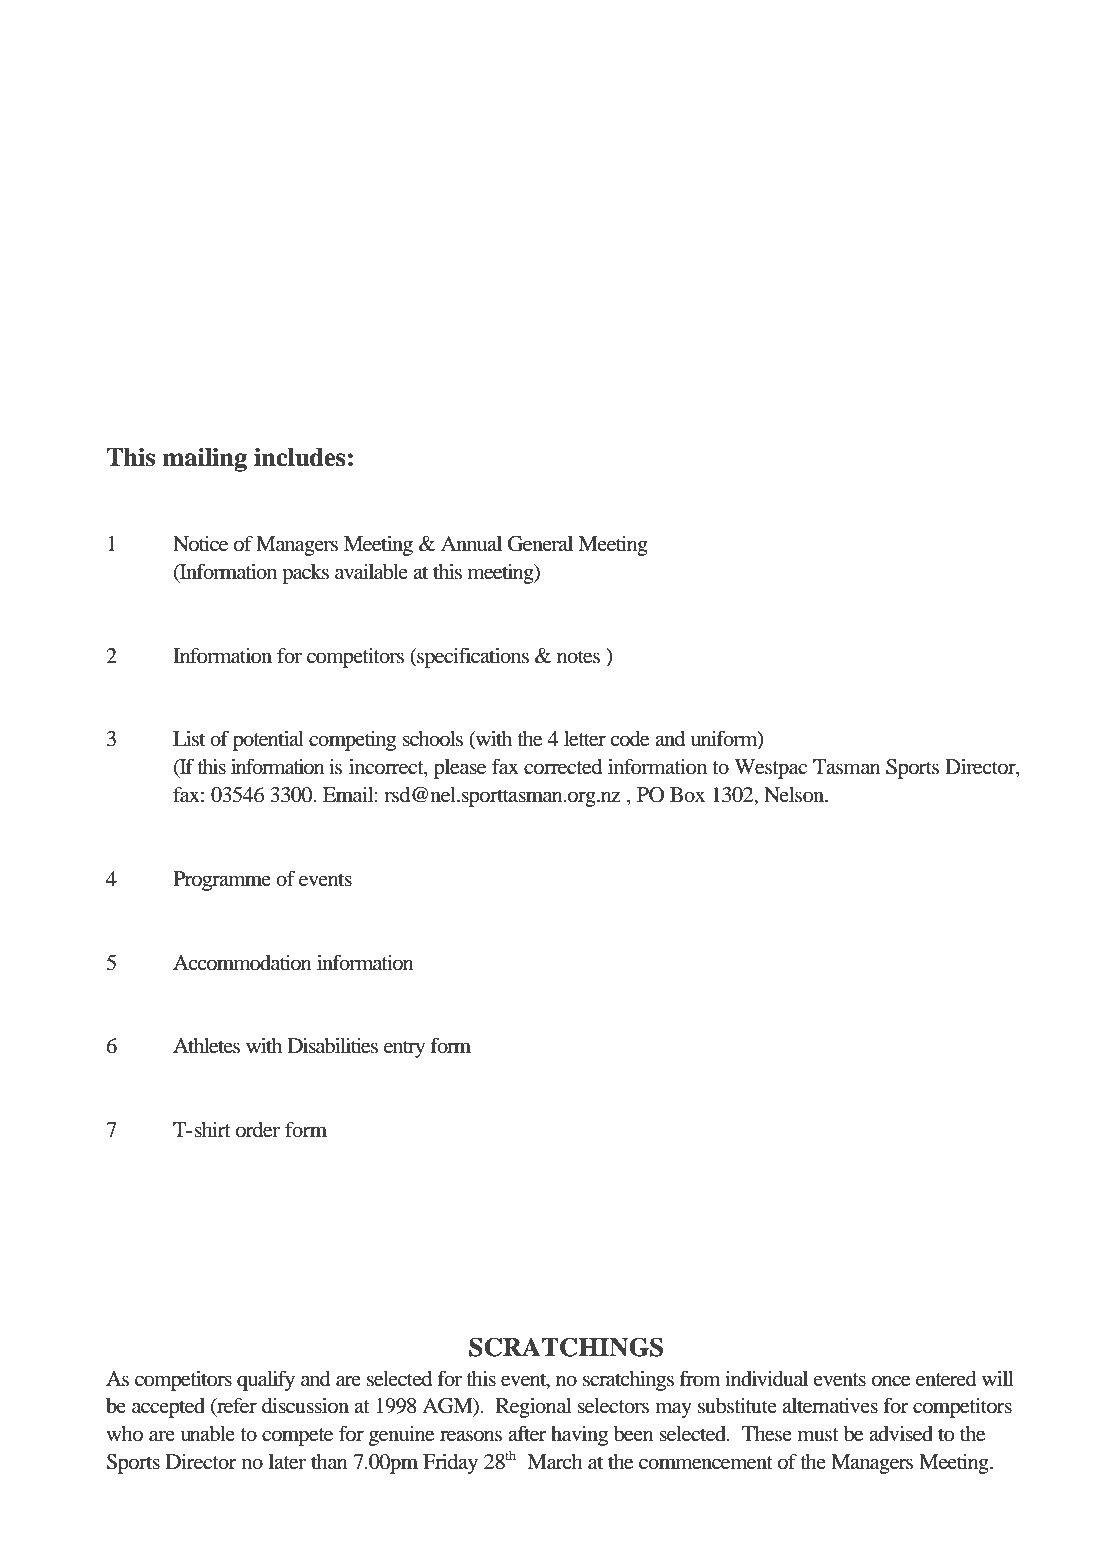 This screenshot has width=1109, height=1567. What do you see at coordinates (404, 1049) in the screenshot?
I see `entry` at bounding box center [404, 1049].
